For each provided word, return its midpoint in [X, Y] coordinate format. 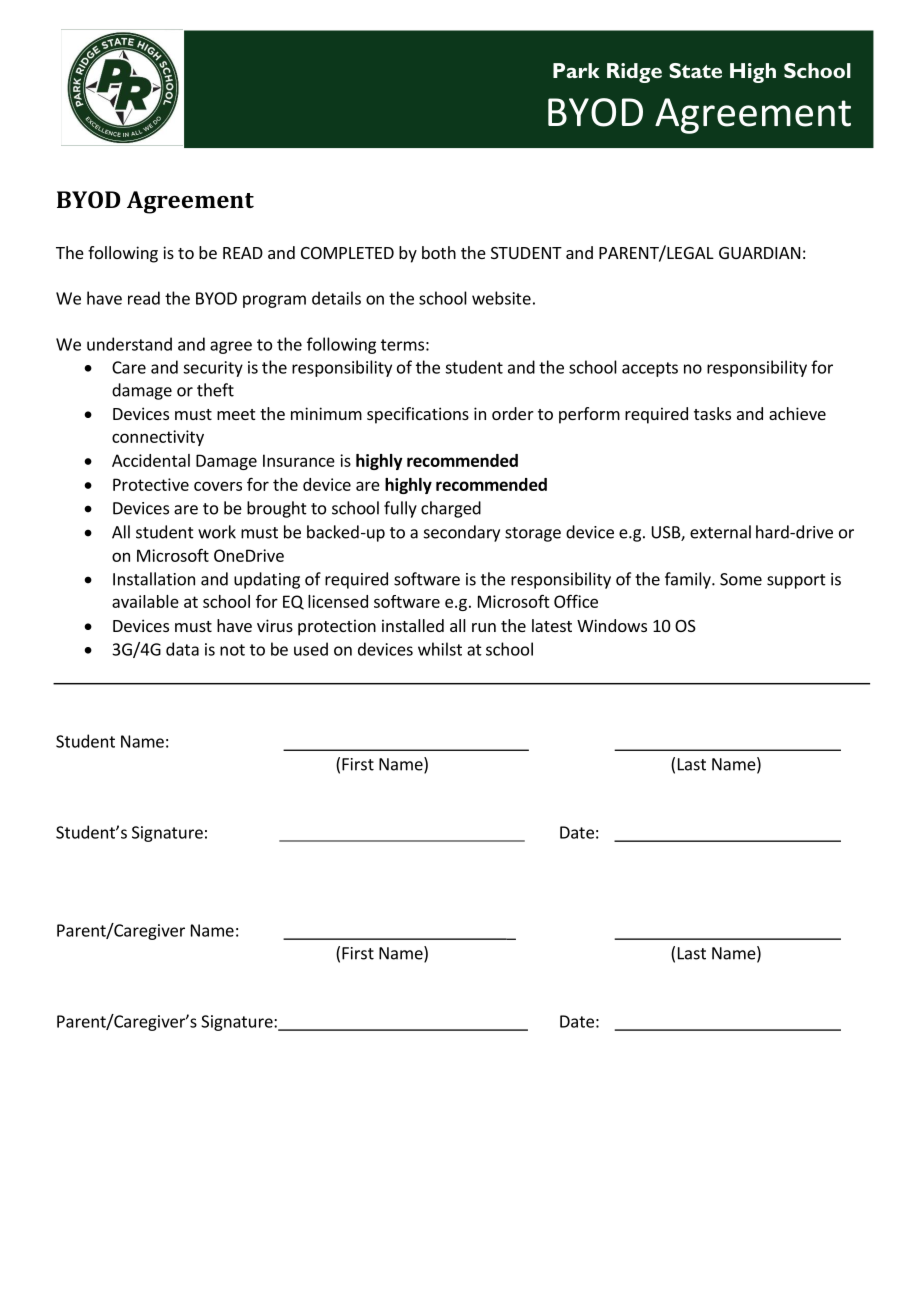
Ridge [634, 73]
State [695, 70]
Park [576, 70]
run [484, 627]
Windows [612, 625]
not [232, 650]
